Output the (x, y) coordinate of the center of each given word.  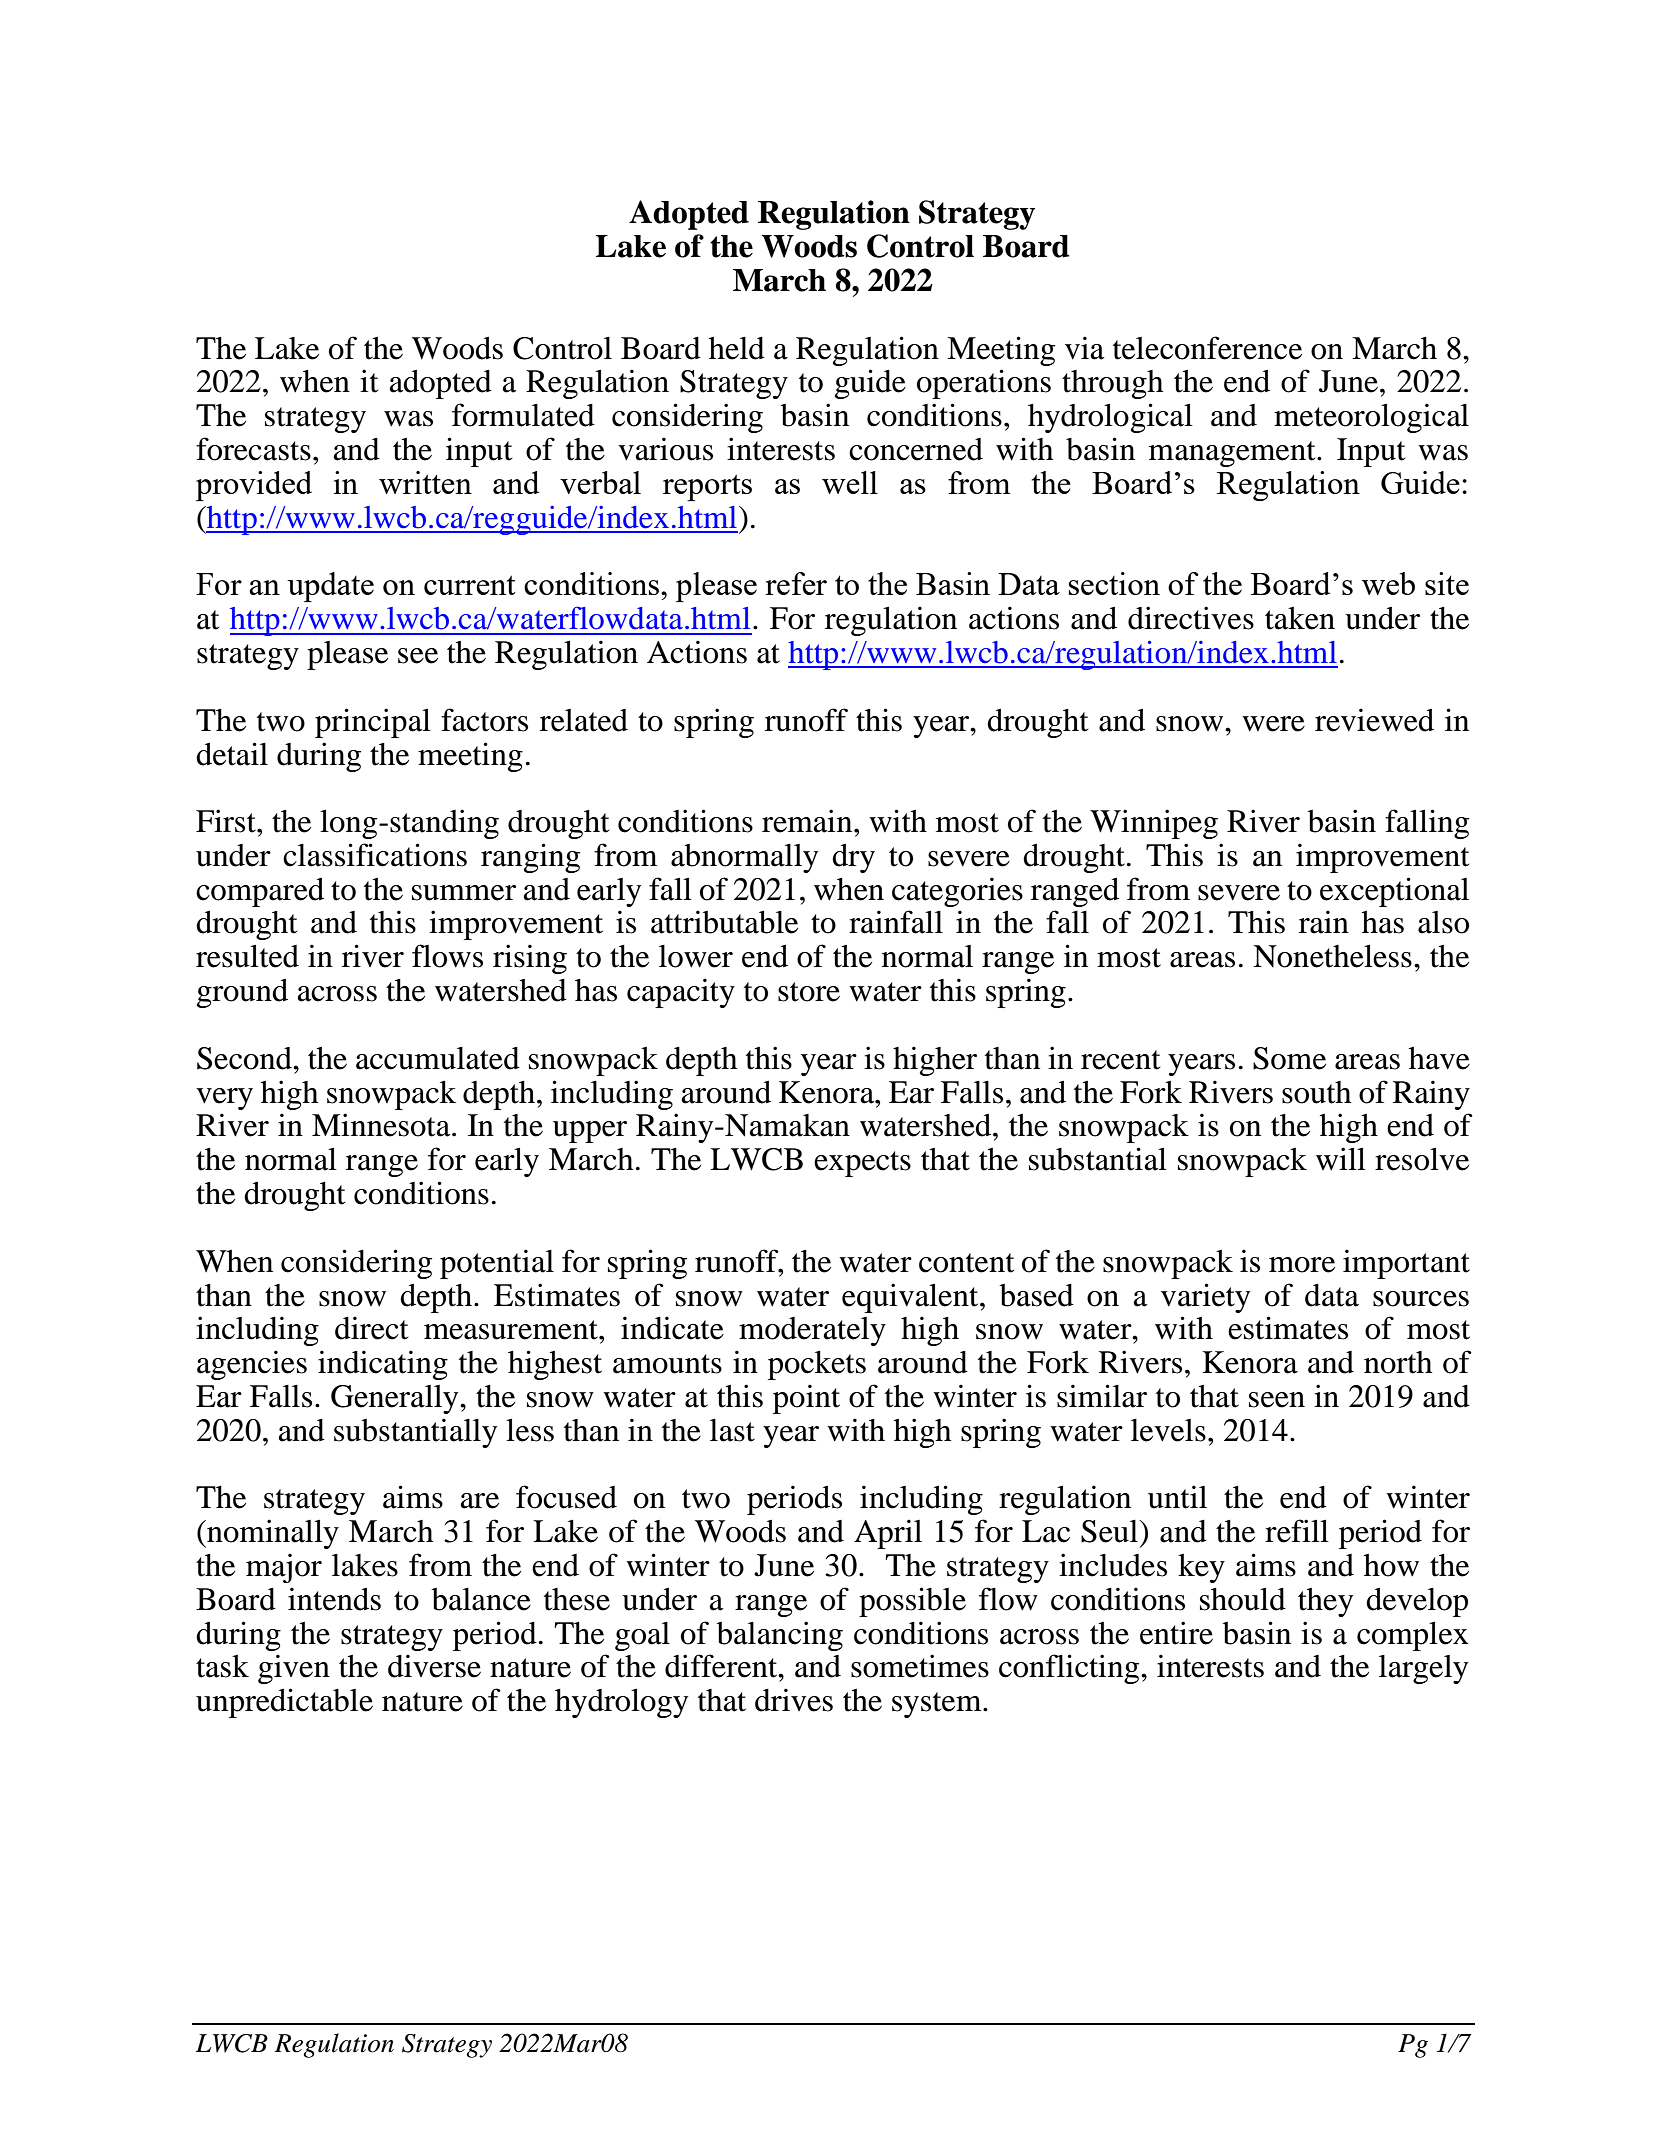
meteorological (1371, 418)
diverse (434, 1666)
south (1316, 1092)
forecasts (253, 449)
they (1325, 1602)
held (737, 348)
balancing (780, 1636)
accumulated (438, 1058)
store (809, 992)
